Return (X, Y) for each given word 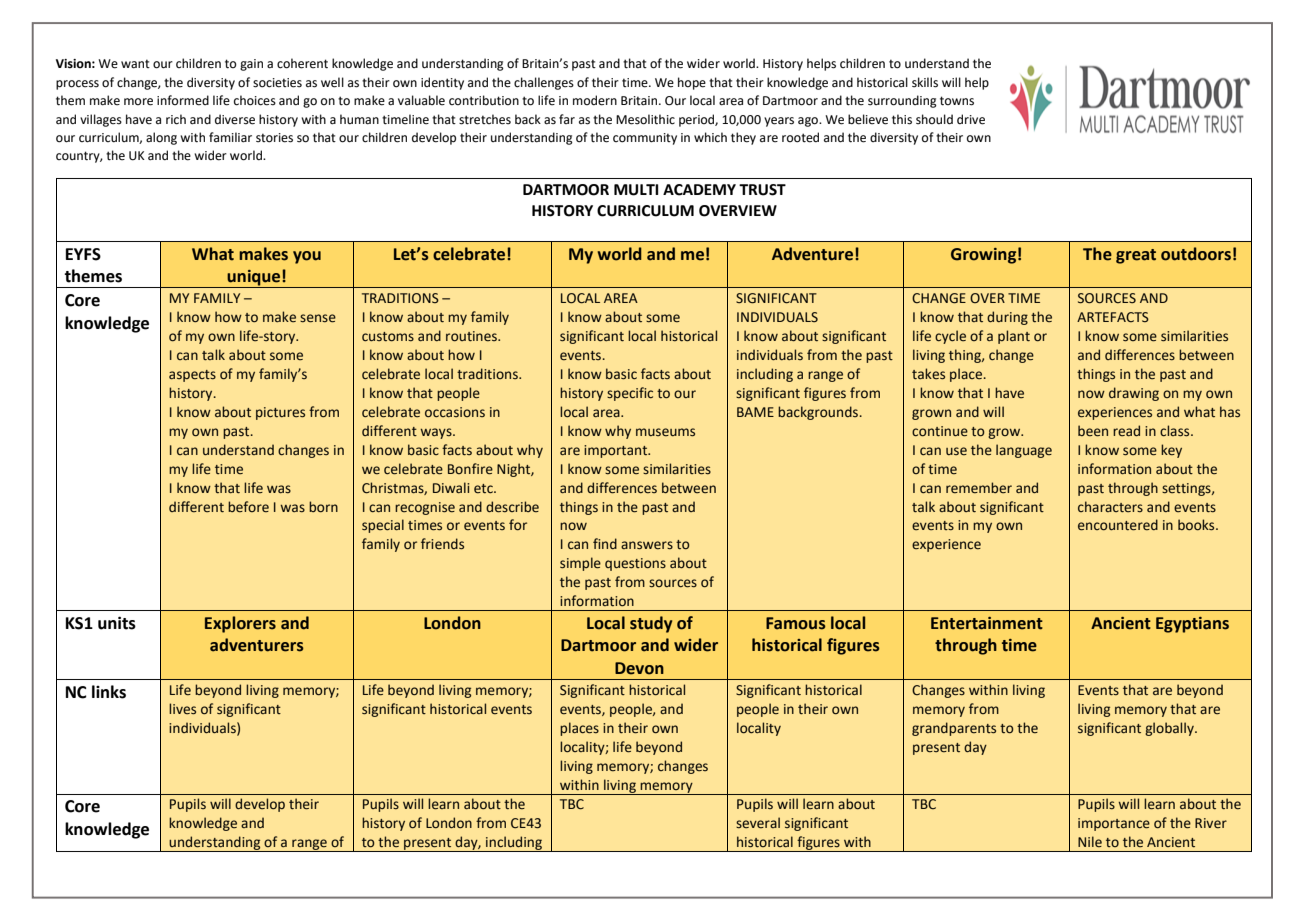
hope (692, 83)
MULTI (636, 190)
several (758, 823)
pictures (280, 413)
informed (183, 100)
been (1093, 431)
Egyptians (1192, 625)
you (307, 257)
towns (957, 101)
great (1136, 256)
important (617, 451)
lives (182, 709)
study (651, 624)
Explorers (240, 624)
